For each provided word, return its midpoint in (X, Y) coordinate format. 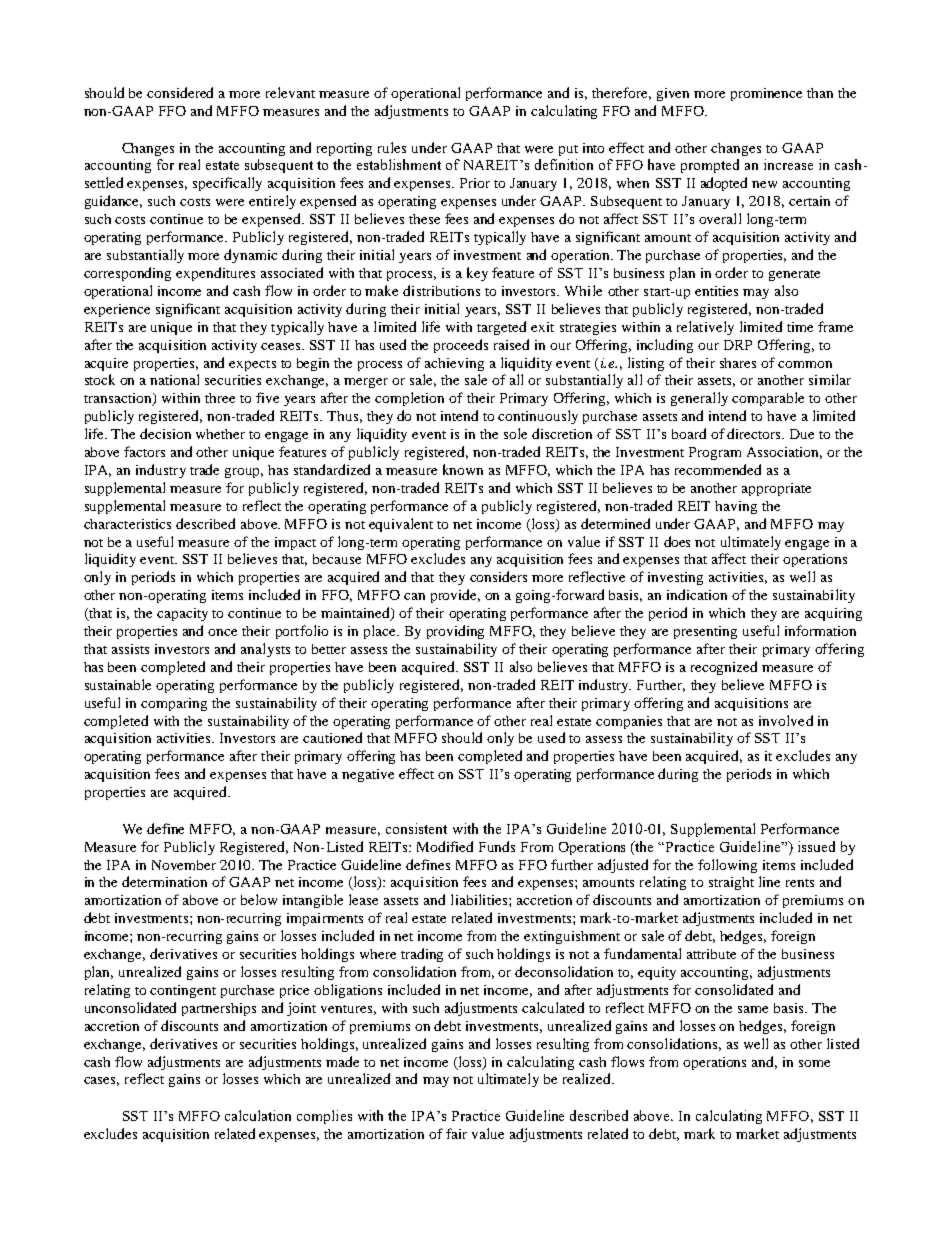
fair (456, 1133)
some (814, 1063)
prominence (766, 94)
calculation (258, 1115)
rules (392, 147)
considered (180, 92)
